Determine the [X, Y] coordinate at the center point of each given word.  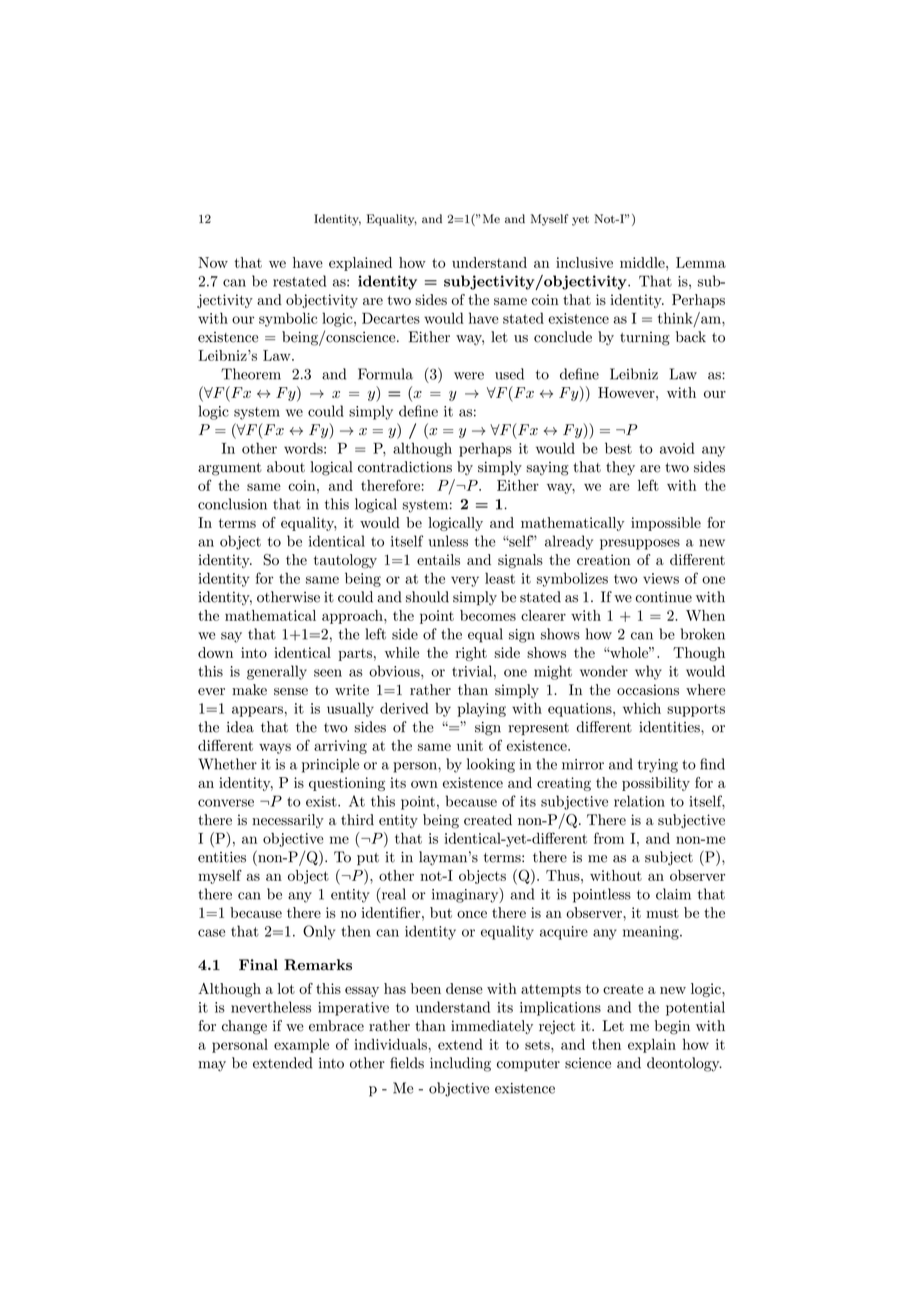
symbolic [288, 319]
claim [673, 894]
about [286, 467]
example [301, 1046]
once [472, 914]
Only [319, 932]
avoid [677, 448]
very [465, 581]
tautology [345, 561]
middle [643, 262]
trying [658, 766]
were [469, 376]
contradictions [405, 467]
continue [663, 597]
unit [470, 745]
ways [275, 748]
